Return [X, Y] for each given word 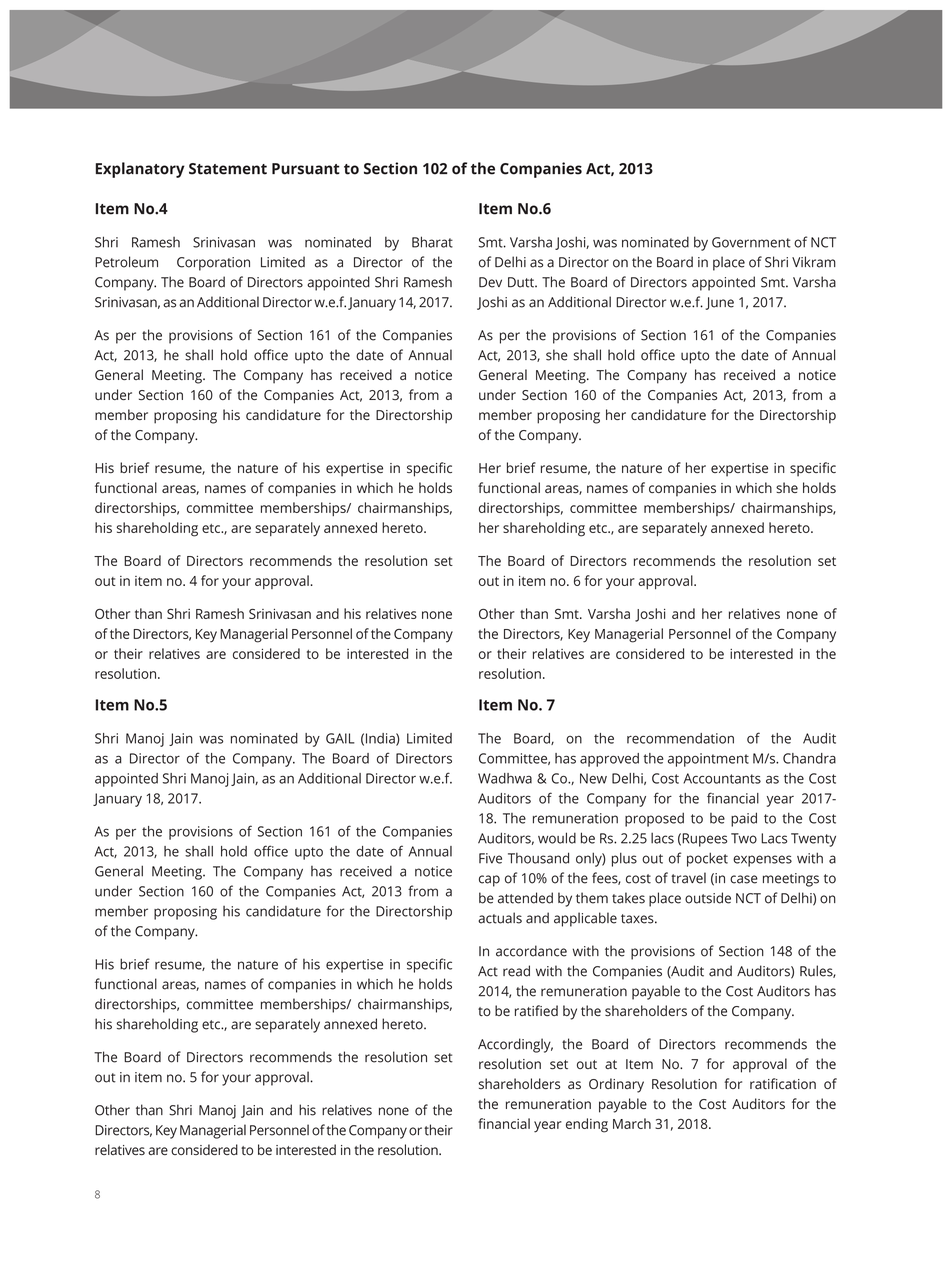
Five [490, 858]
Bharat [432, 242]
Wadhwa [505, 778]
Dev [490, 282]
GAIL [340, 738]
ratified [536, 1010]
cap [489, 881]
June [720, 303]
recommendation [680, 738]
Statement [228, 169]
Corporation [213, 264]
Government [751, 242]
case [744, 879]
